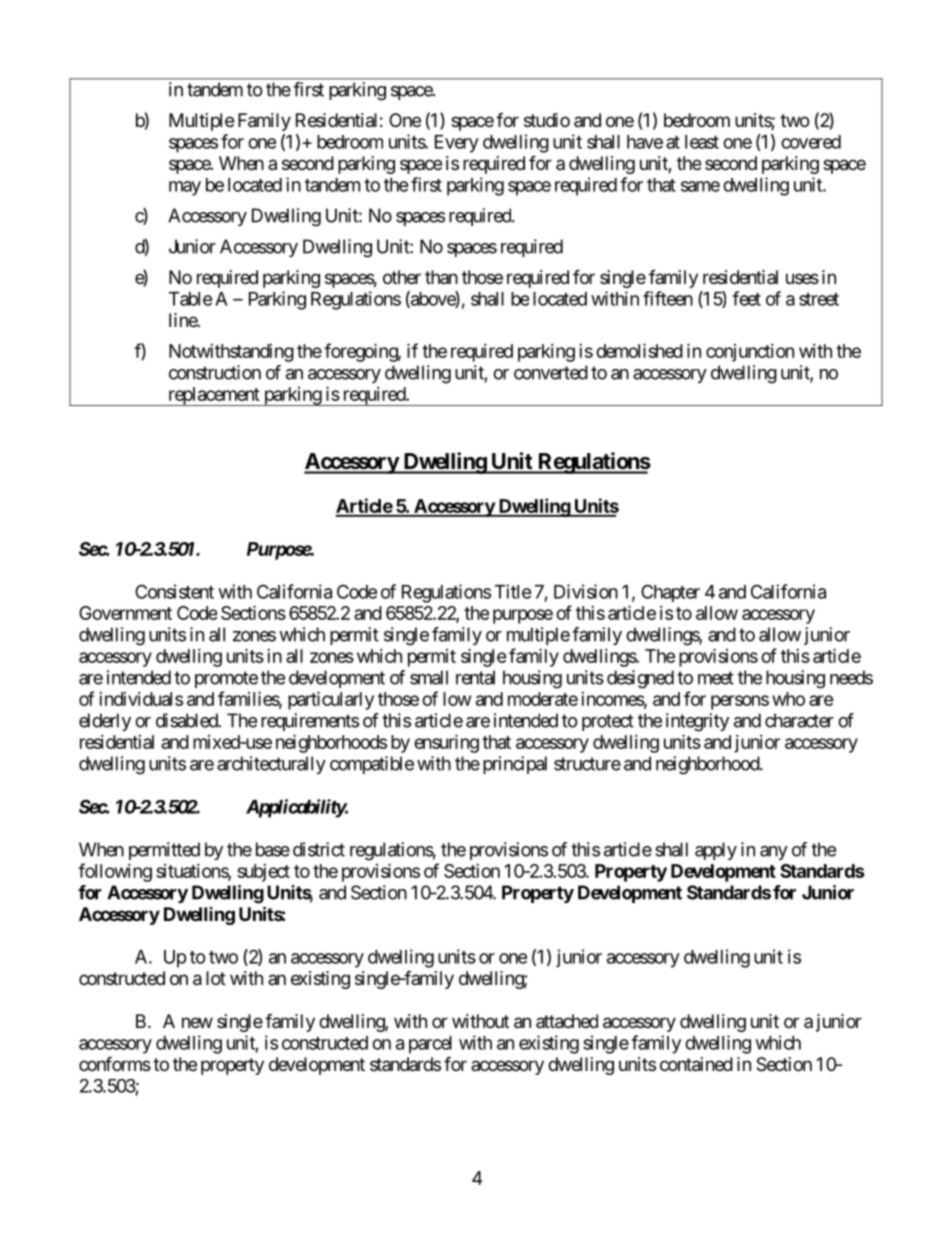 The height and width of the screenshot is (1233, 952). What do you see at coordinates (515, 765) in the screenshot?
I see `principal` at bounding box center [515, 765].
